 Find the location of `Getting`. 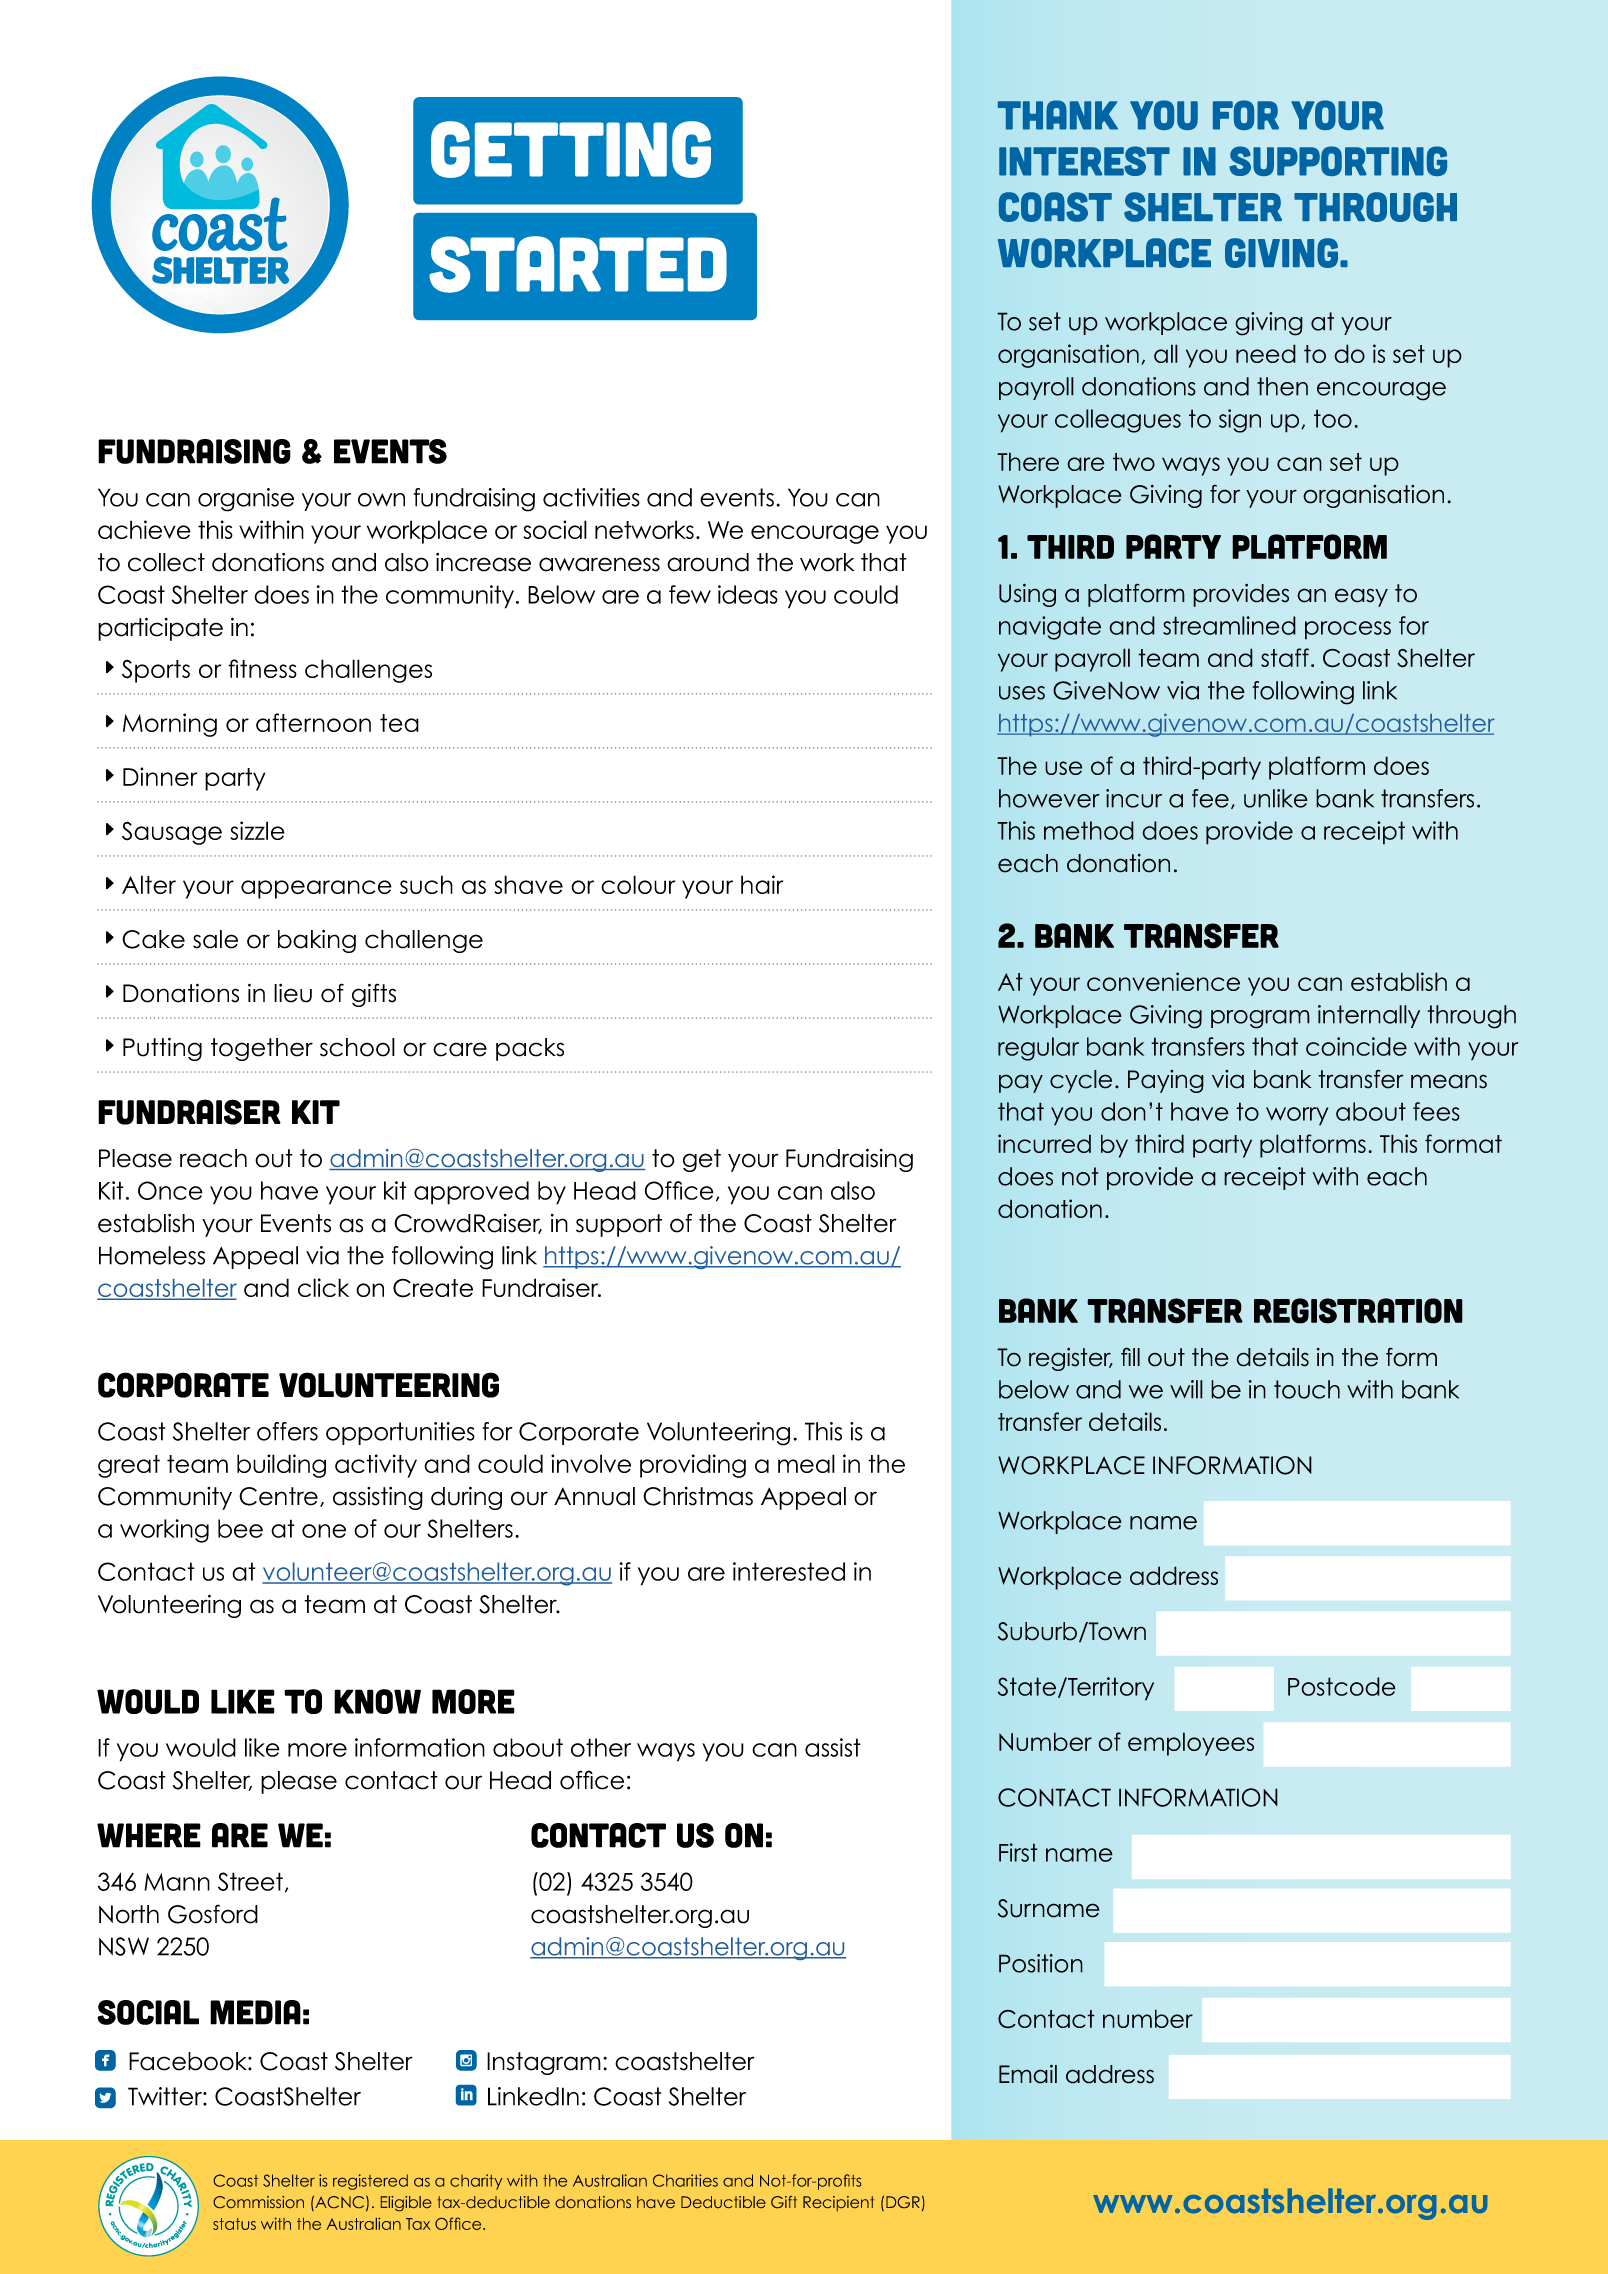

Getting is located at coordinates (571, 149).
